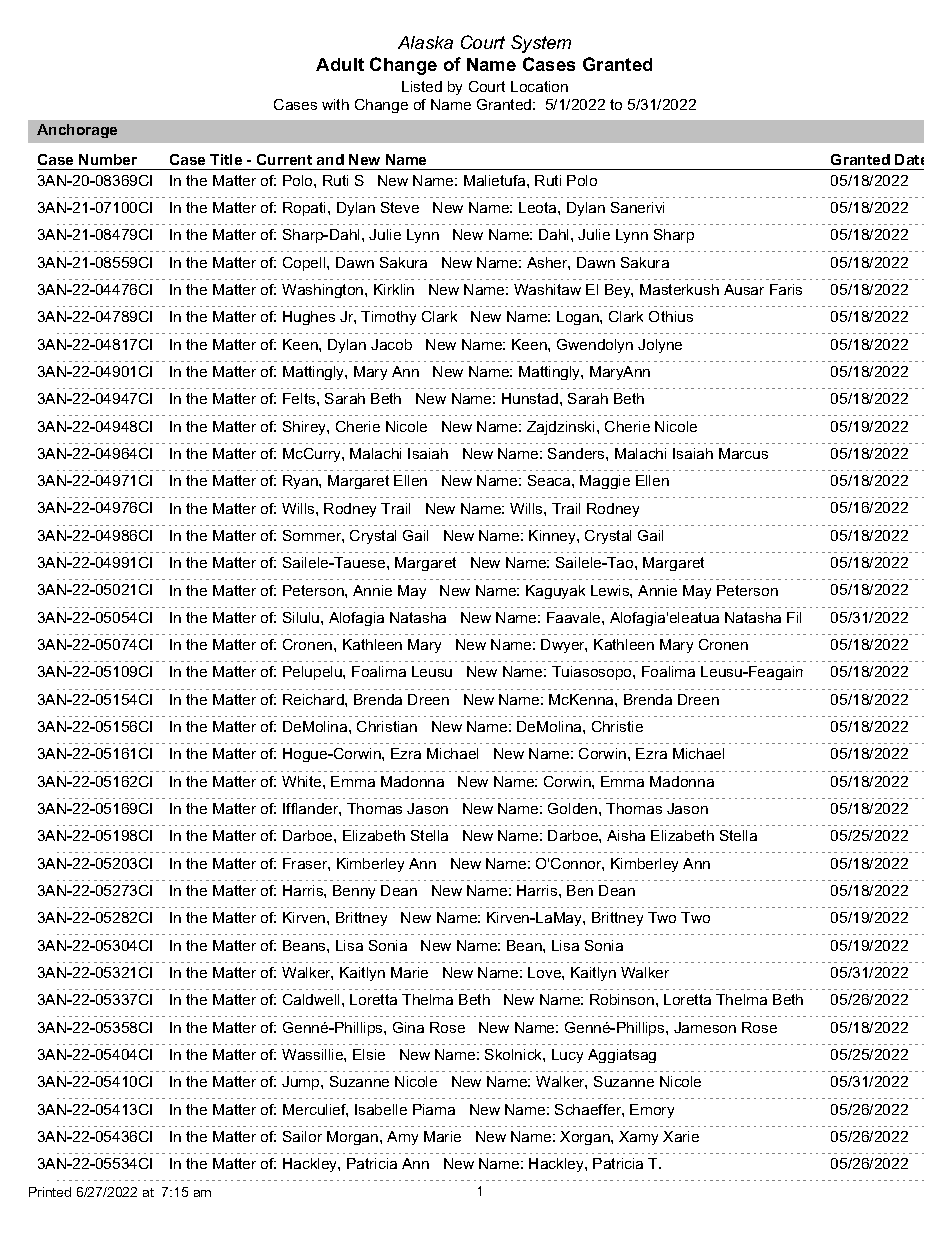 The image size is (952, 1233). Describe the element at coordinates (314, 699) in the page. I see `Reichard` at that location.
